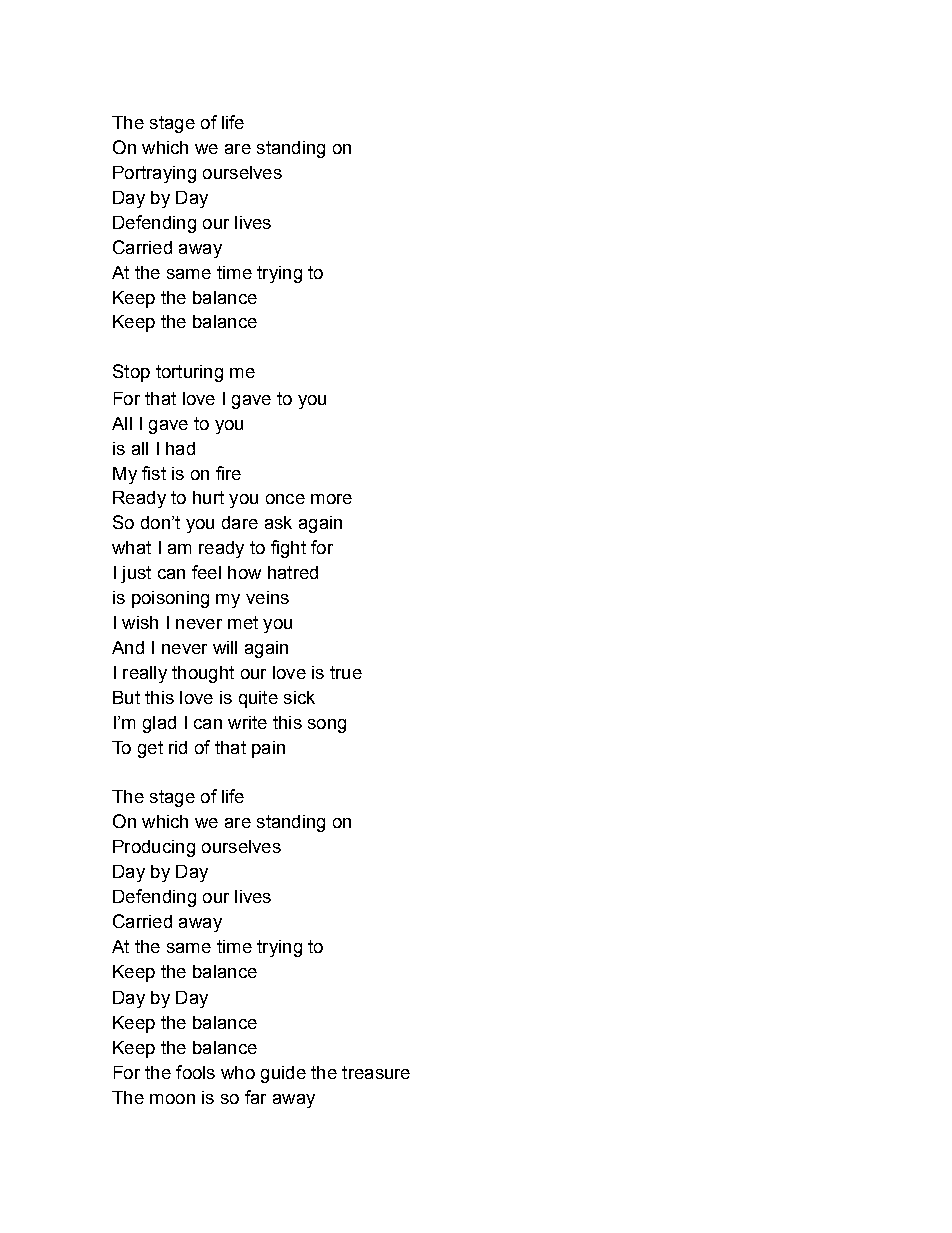 This screenshot has height=1233, width=952. What do you see at coordinates (243, 622) in the screenshot?
I see `met` at bounding box center [243, 622].
